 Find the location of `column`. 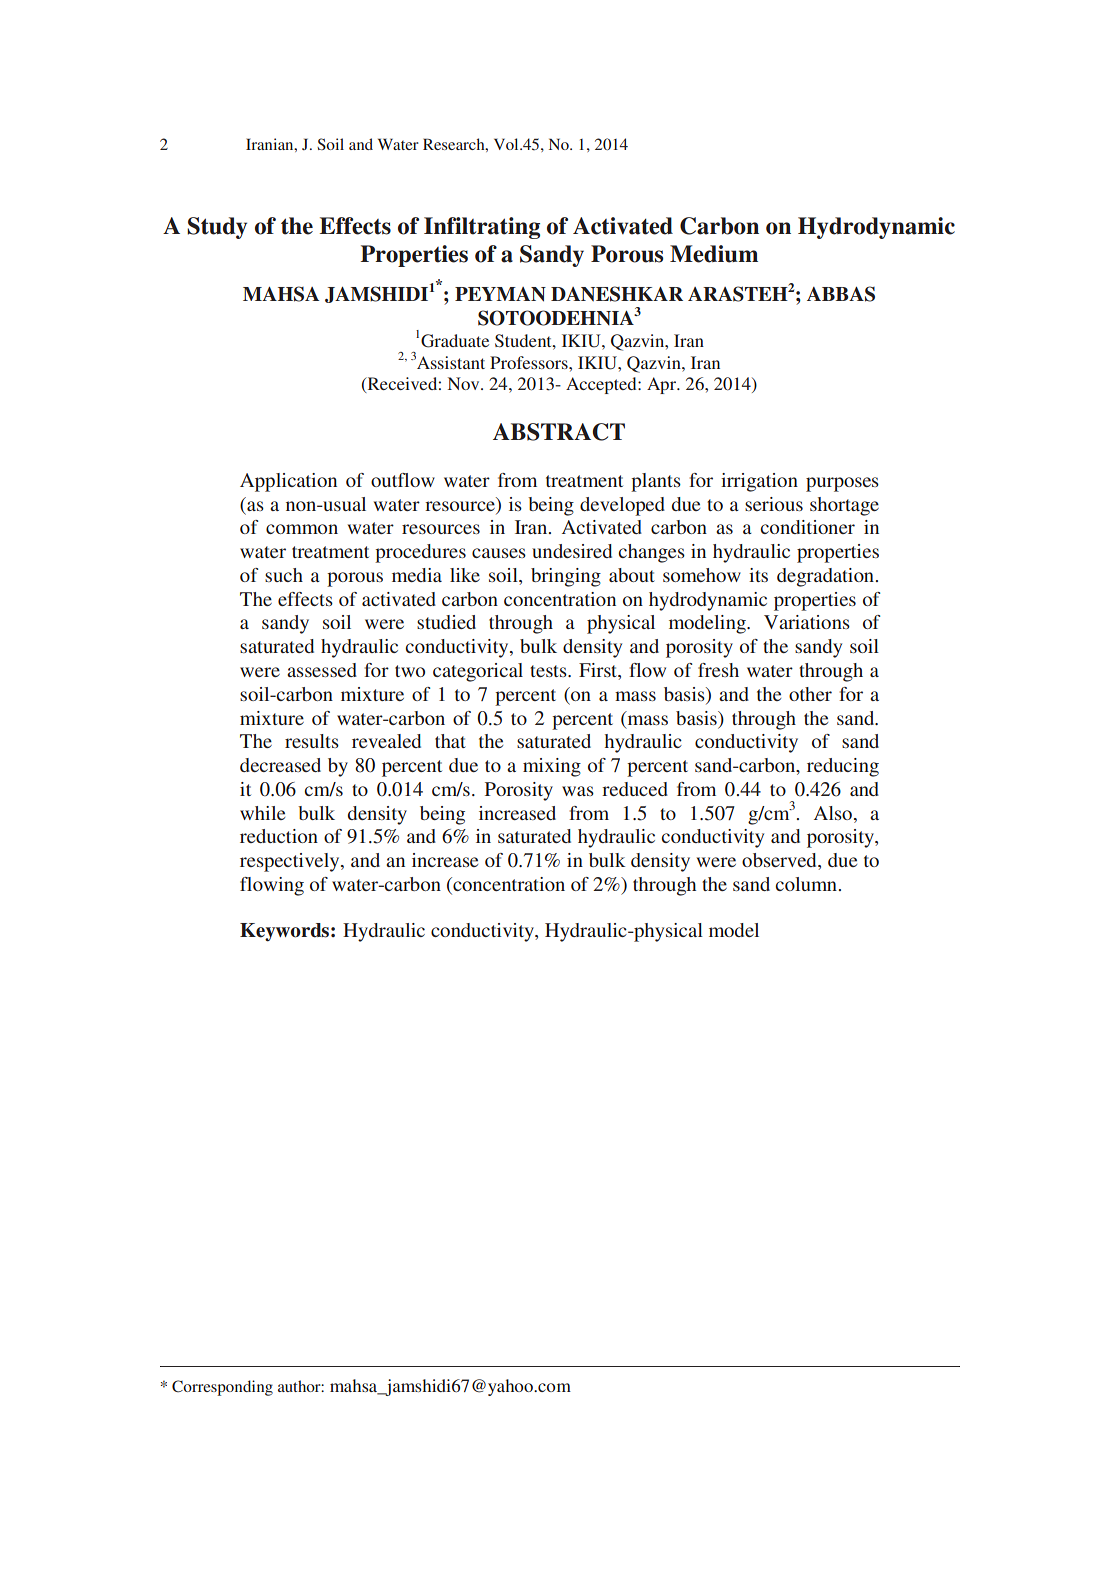

column is located at coordinates (807, 884).
